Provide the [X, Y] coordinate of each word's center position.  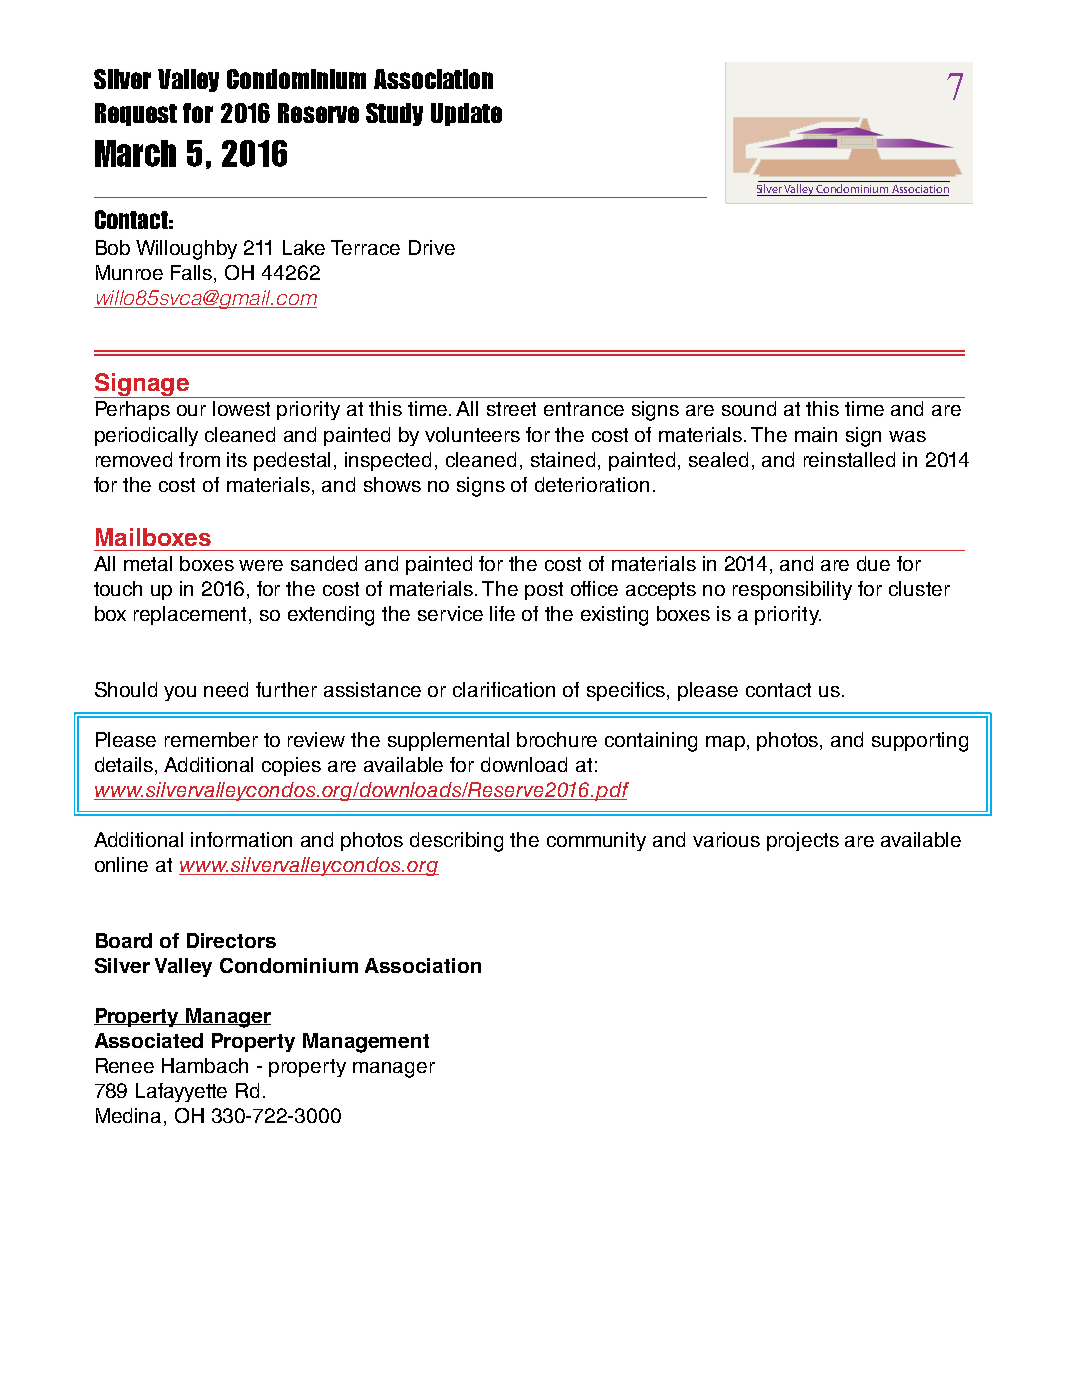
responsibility [792, 590]
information [241, 839]
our [191, 410]
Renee [125, 1065]
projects [803, 841]
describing [456, 842]
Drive [432, 247]
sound [749, 408]
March [135, 153]
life [502, 613]
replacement [192, 615]
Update [466, 114]
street [511, 409]
